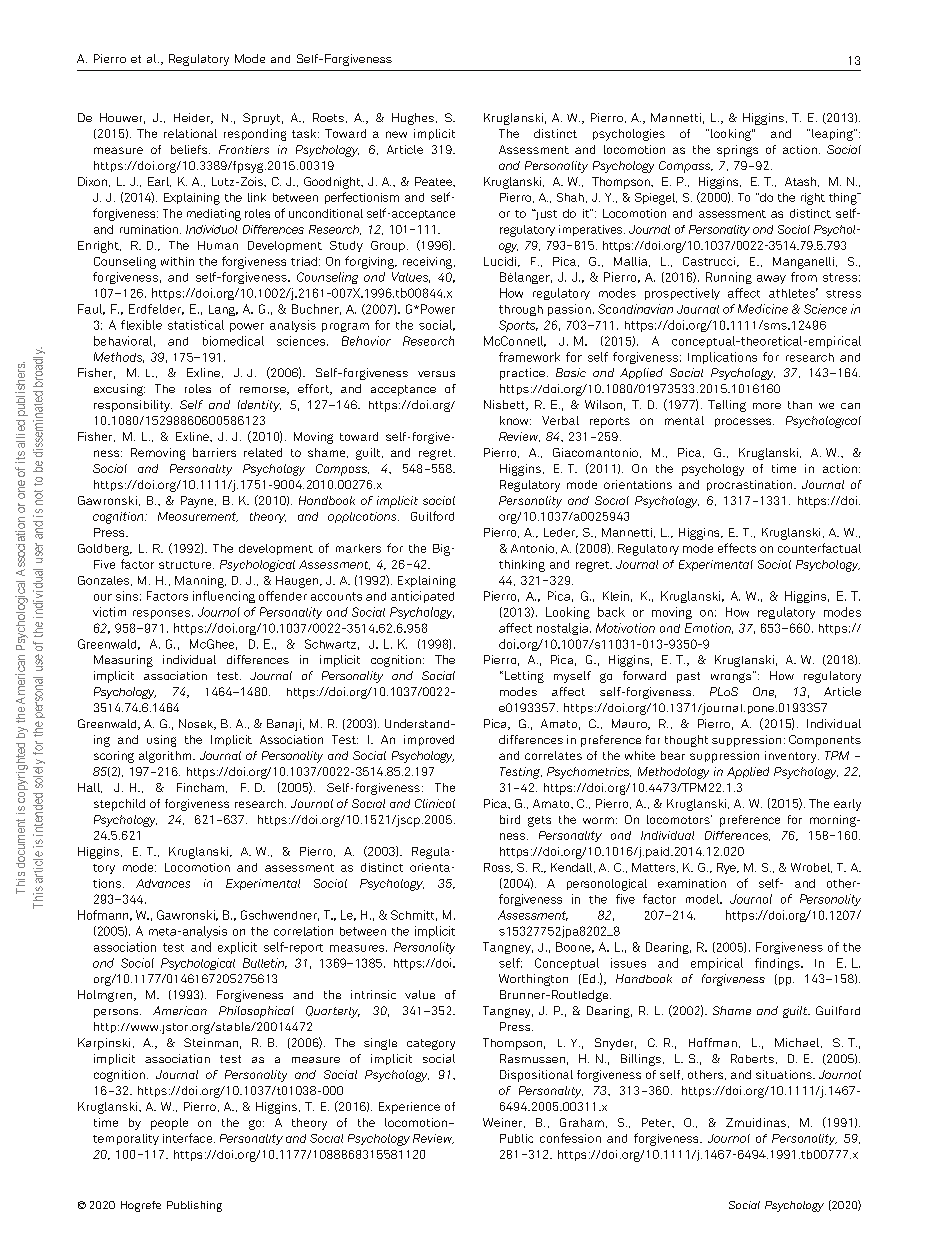  I want to click on Publishing, so click(194, 1206).
